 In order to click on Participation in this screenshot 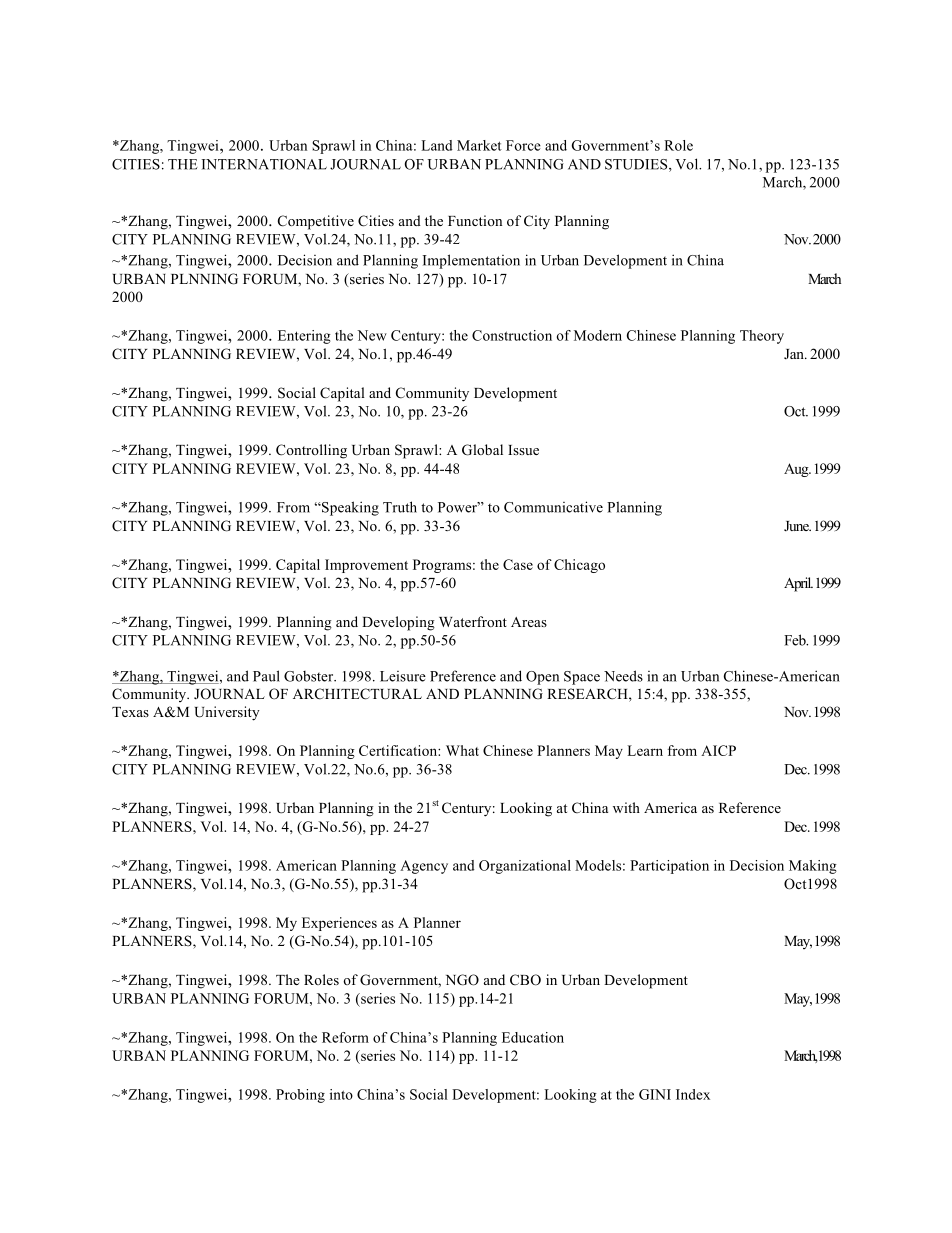, I will do `click(669, 867)`.
